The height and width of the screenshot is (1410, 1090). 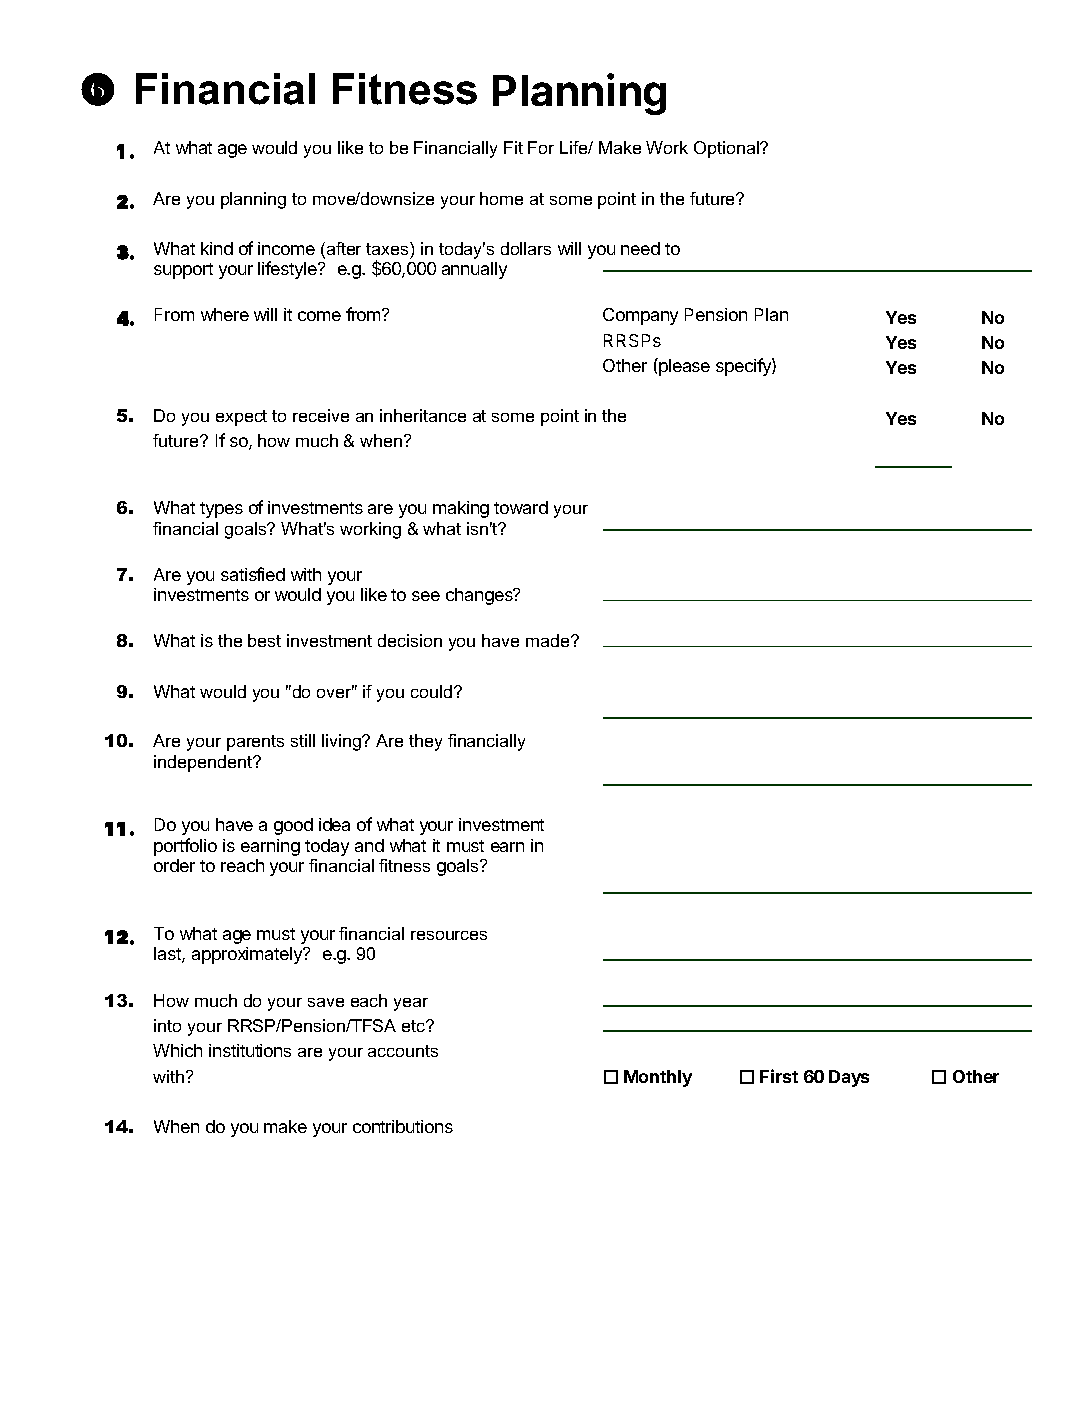 I want to click on made, so click(x=549, y=640).
